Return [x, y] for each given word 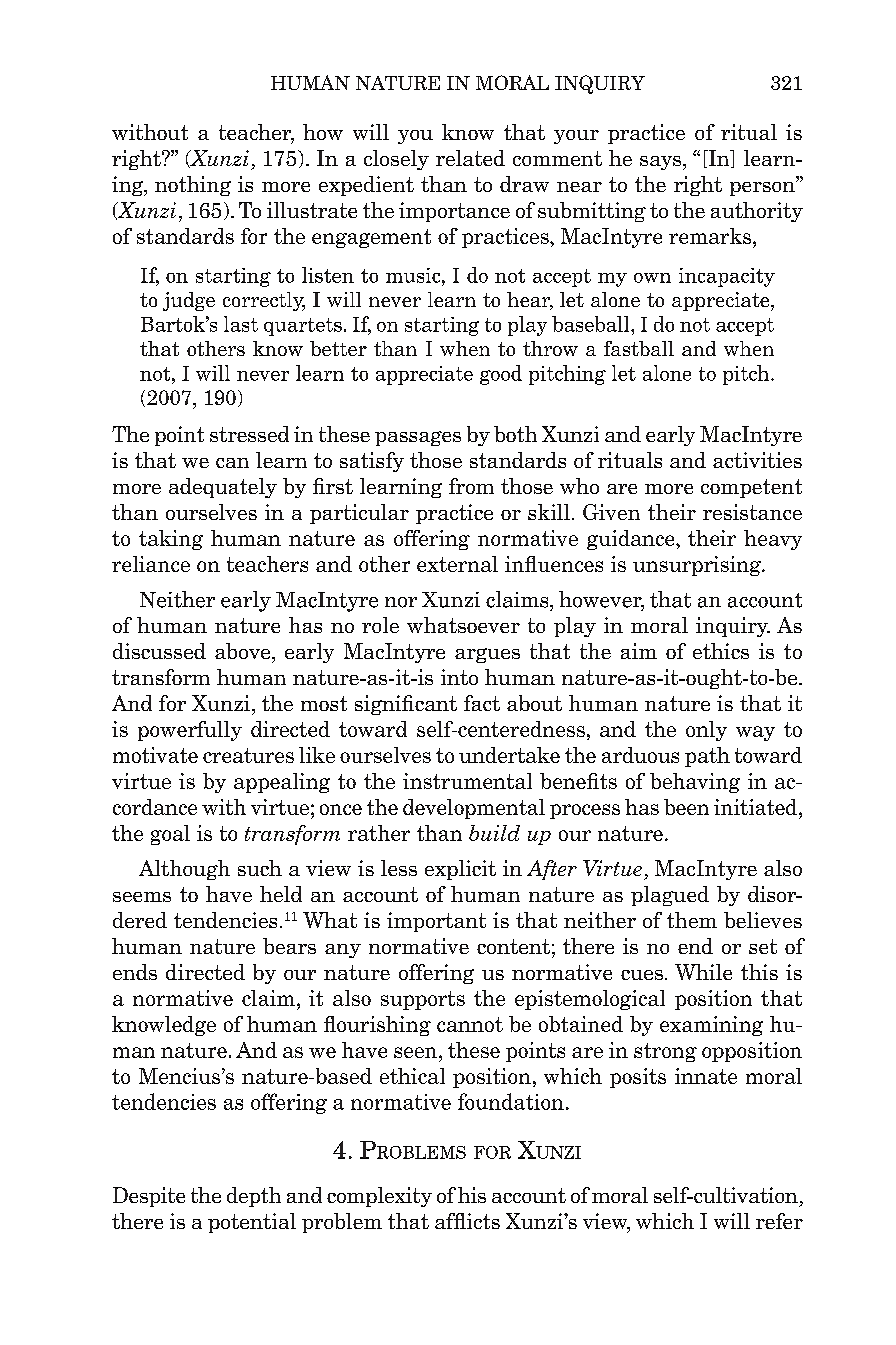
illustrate [312, 210]
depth [254, 1197]
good [501, 375]
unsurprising [698, 566]
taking [171, 540]
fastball [639, 348]
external [457, 564]
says [662, 163]
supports [423, 1000]
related [470, 158]
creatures [248, 755]
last [241, 324]
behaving [695, 783]
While [703, 972]
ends [135, 972]
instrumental [467, 781]
